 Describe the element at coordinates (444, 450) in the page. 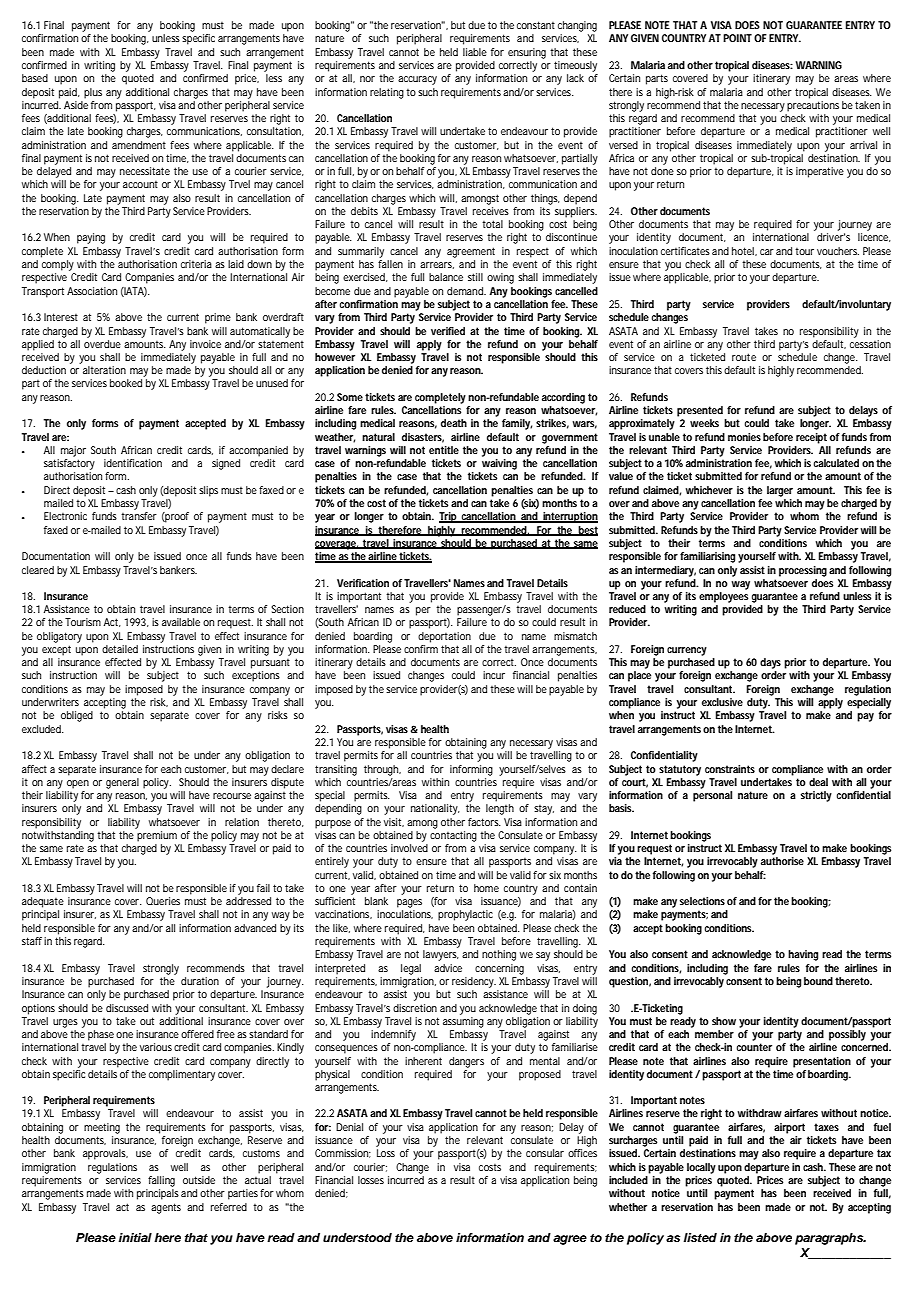

I see `entitle` at that location.
